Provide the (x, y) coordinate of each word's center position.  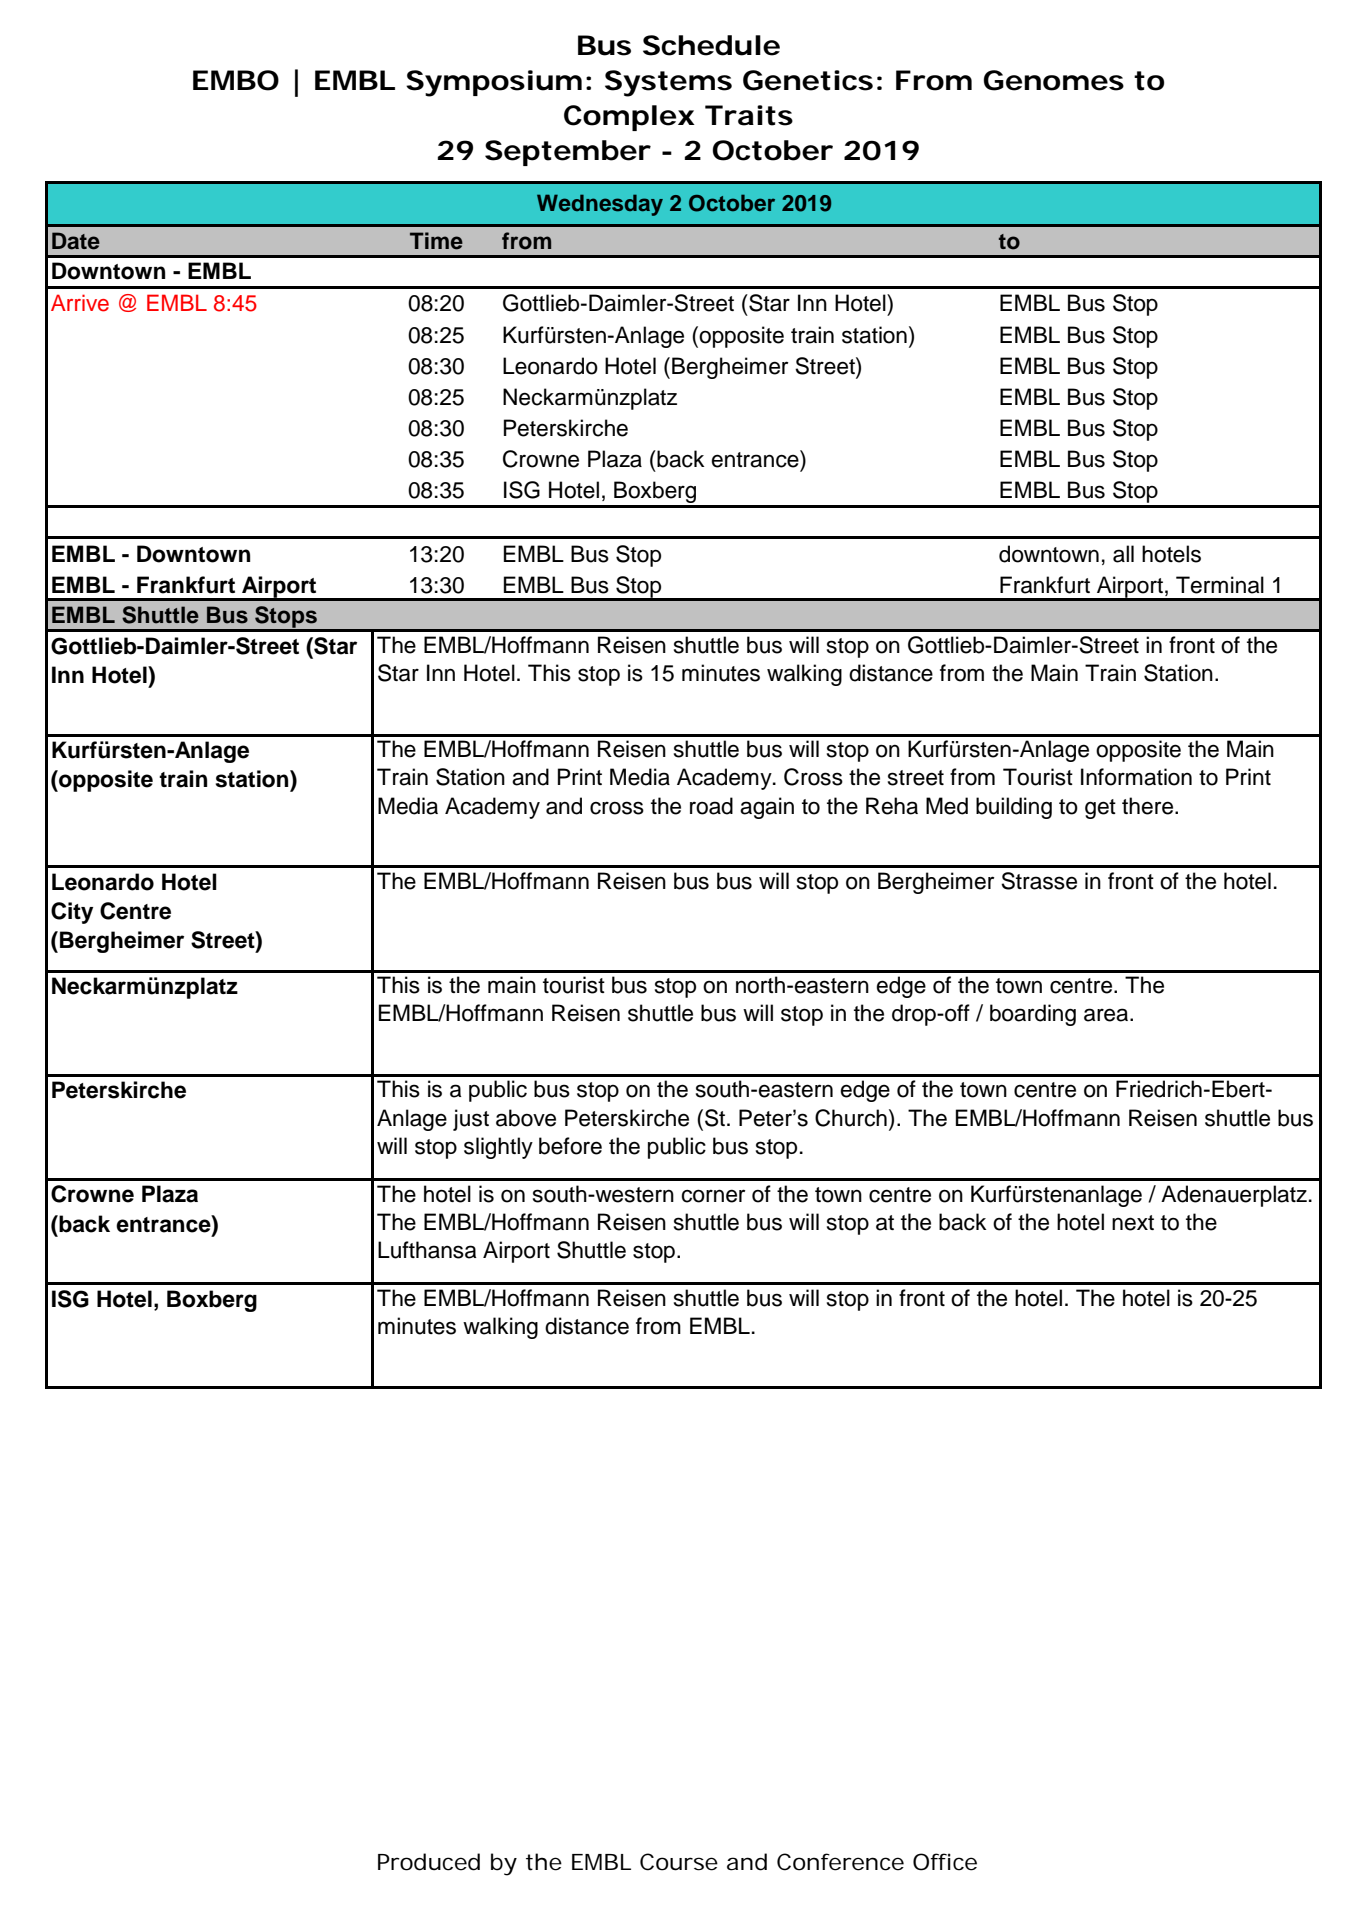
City (72, 913)
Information (1136, 777)
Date (76, 241)
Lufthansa (427, 1250)
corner (713, 1196)
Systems (668, 83)
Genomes (1054, 80)
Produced (429, 1862)
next (1133, 1223)
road (711, 806)
